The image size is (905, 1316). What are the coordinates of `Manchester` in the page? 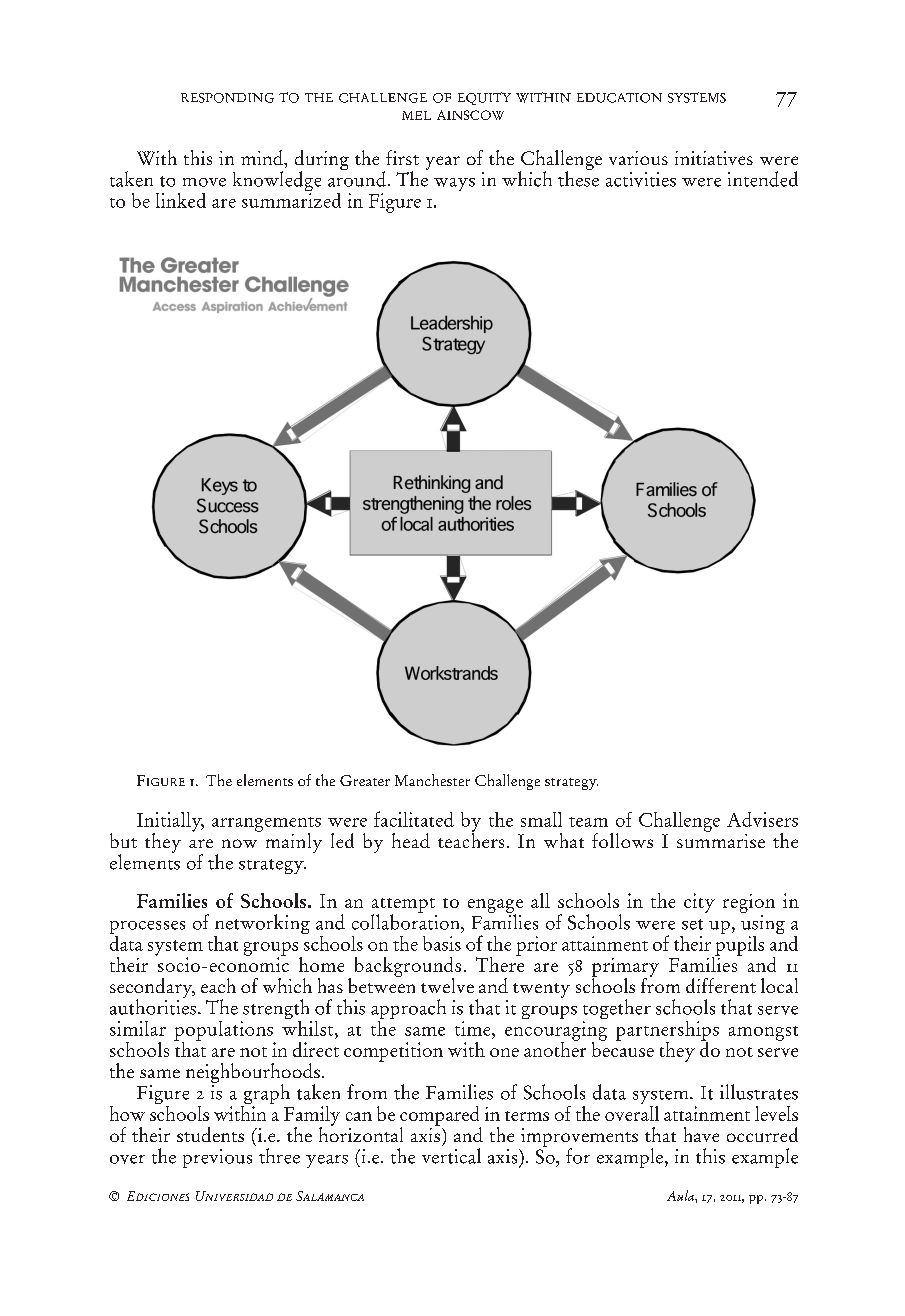 It's located at (432, 780).
